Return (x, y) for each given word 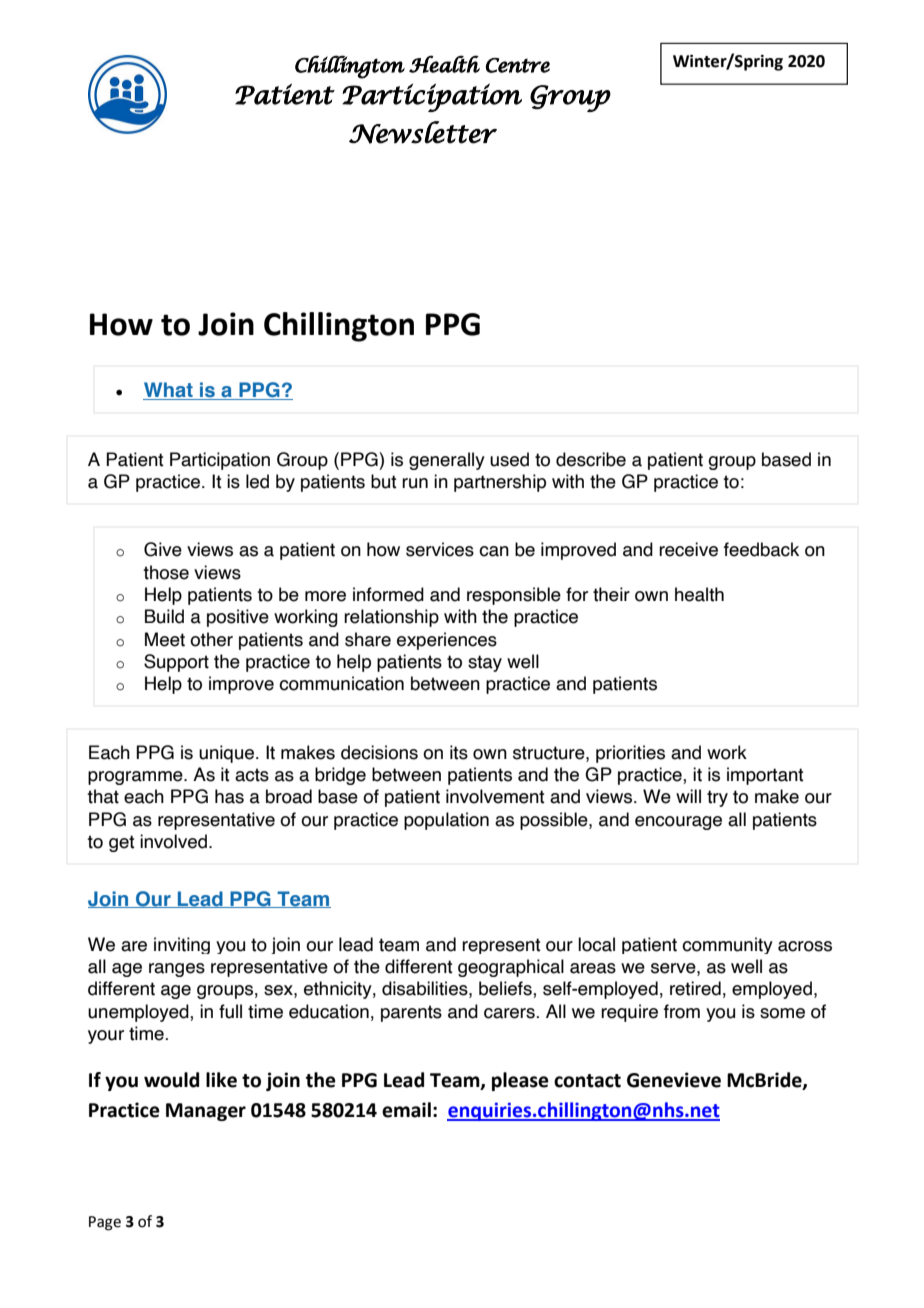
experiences (447, 641)
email (406, 1110)
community (727, 945)
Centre (518, 65)
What (169, 391)
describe (591, 459)
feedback (761, 549)
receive (688, 549)
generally (447, 461)
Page (105, 1223)
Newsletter (423, 132)
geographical (511, 968)
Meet (165, 639)
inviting (182, 945)
